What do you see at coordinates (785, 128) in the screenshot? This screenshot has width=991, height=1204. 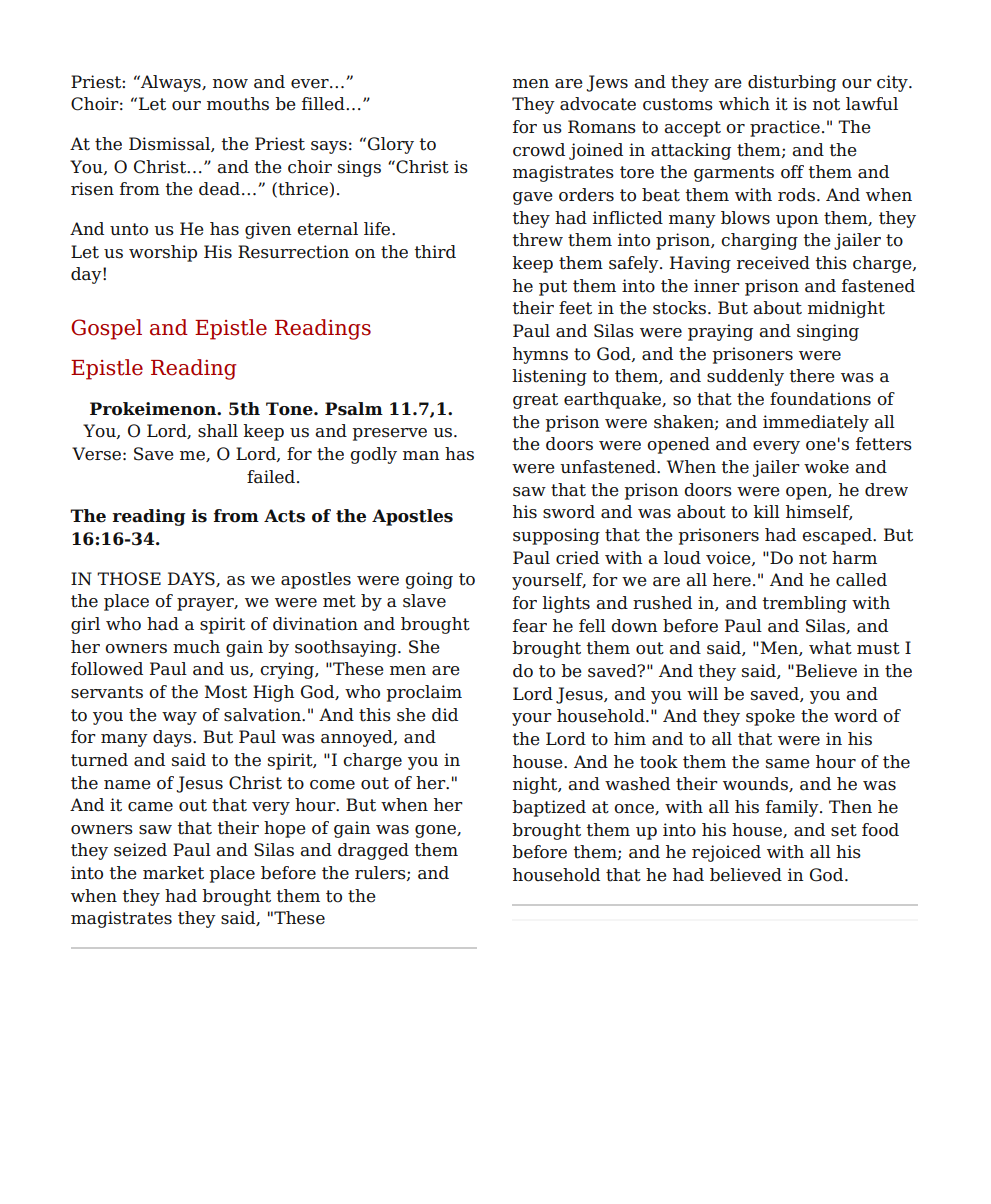 I see `practice` at bounding box center [785, 128].
